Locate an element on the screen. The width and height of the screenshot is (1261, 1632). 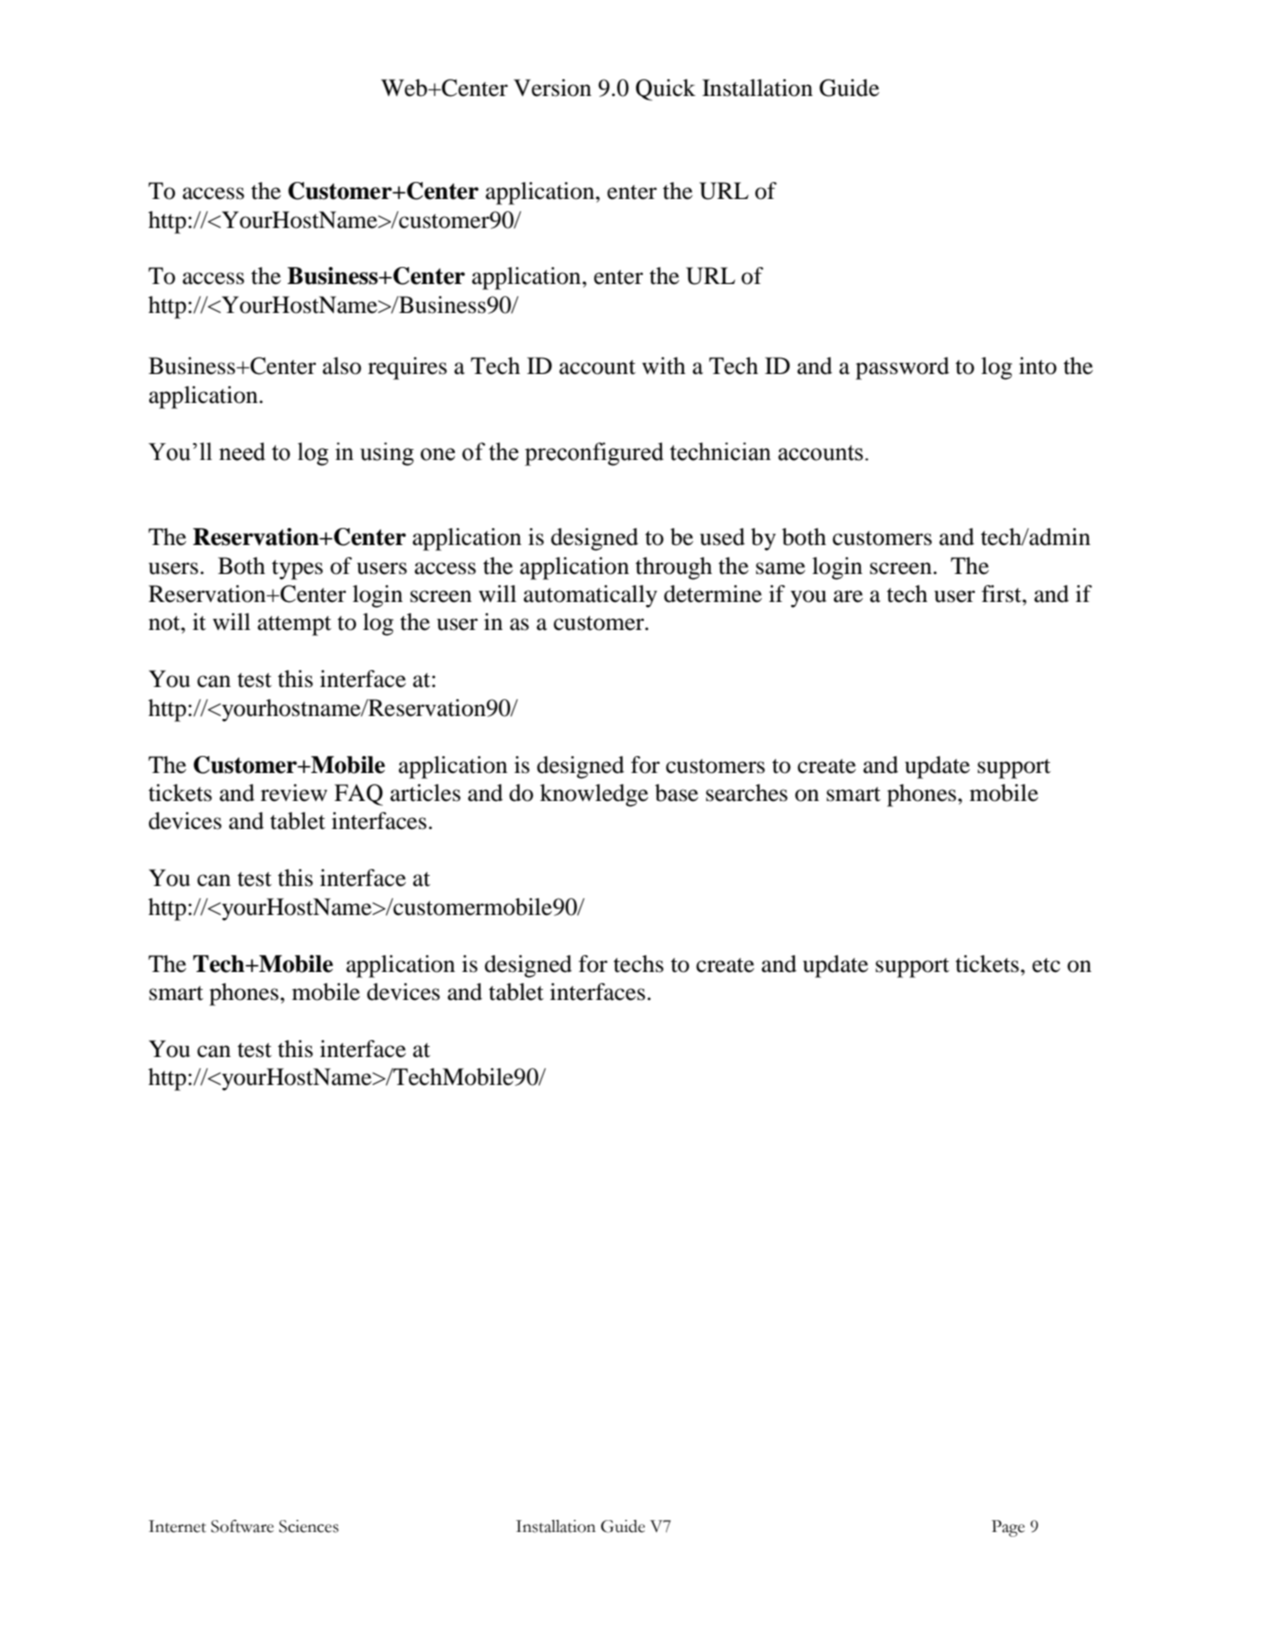
base is located at coordinates (676, 793).
